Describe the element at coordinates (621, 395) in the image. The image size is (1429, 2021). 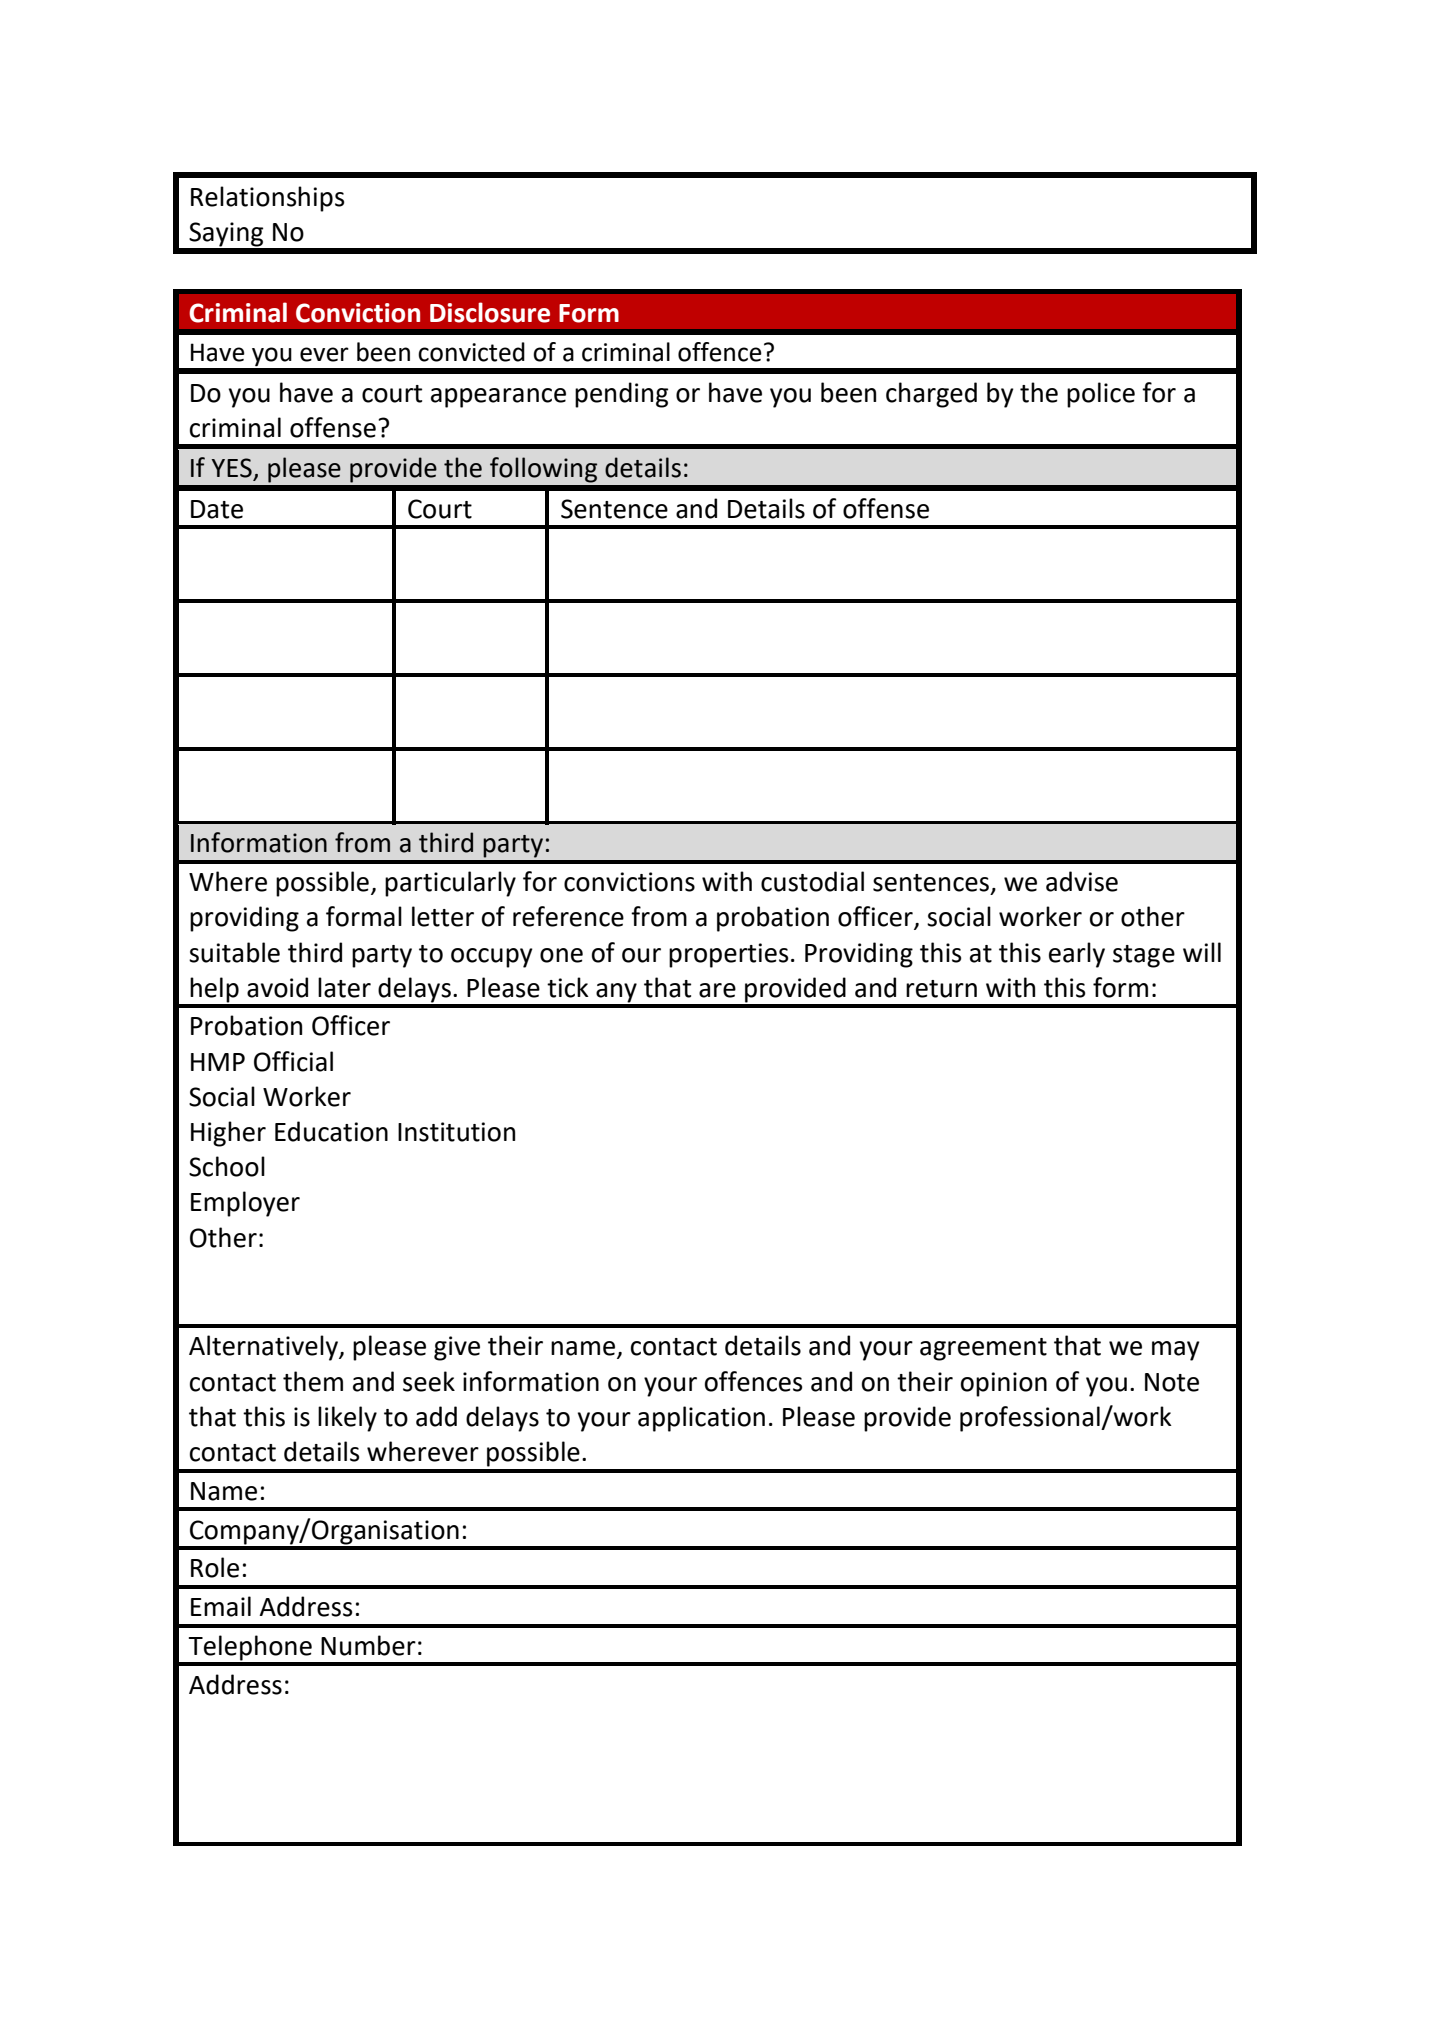
I see `pending` at that location.
